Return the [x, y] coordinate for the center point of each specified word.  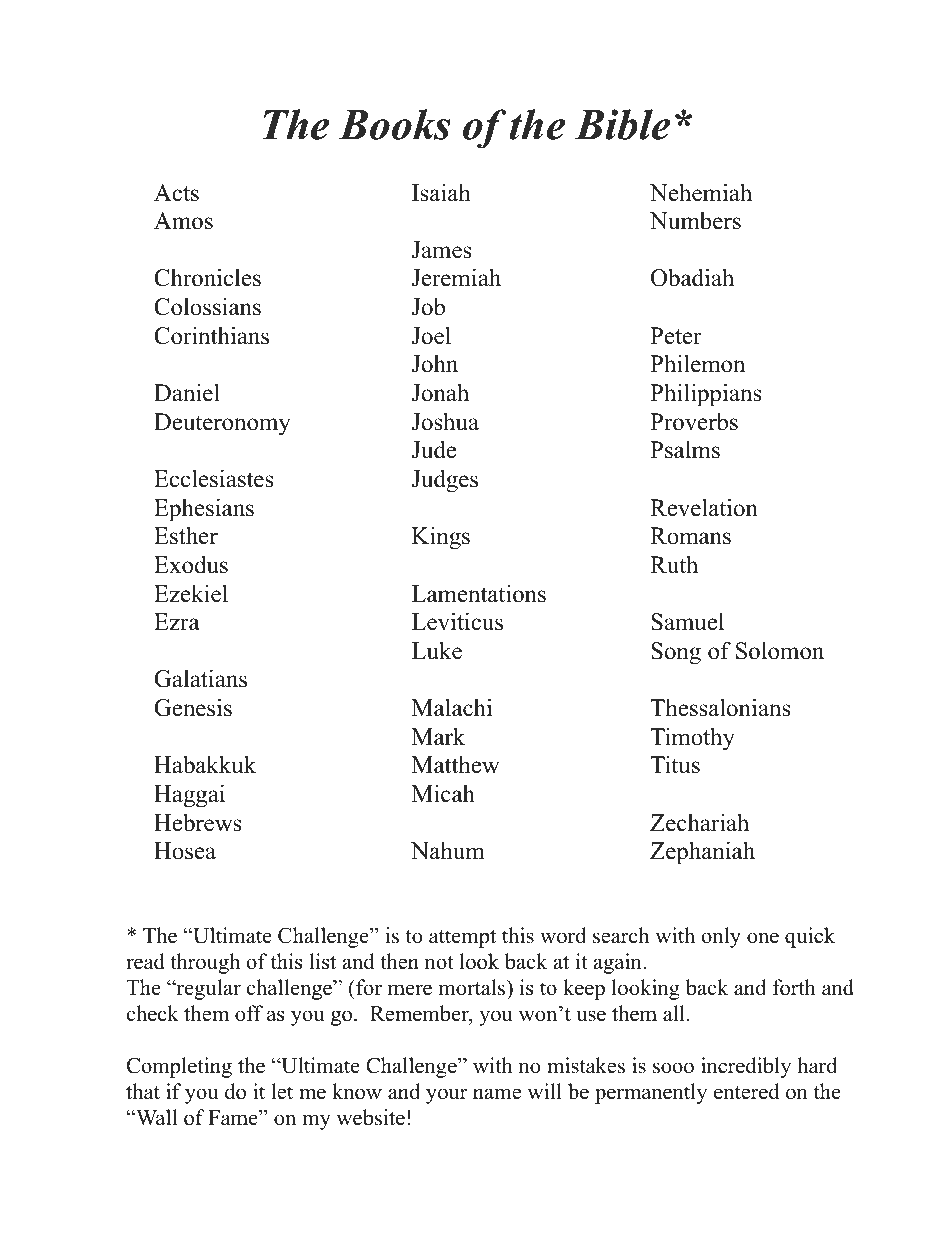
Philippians [706, 395]
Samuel [687, 622]
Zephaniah [702, 853]
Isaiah [441, 192]
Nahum [448, 851]
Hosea [185, 851]
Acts [176, 193]
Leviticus [457, 621]
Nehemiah [701, 192]
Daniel [187, 392]
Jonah [440, 392]
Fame [234, 1118]
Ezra [177, 621]
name [497, 1094]
